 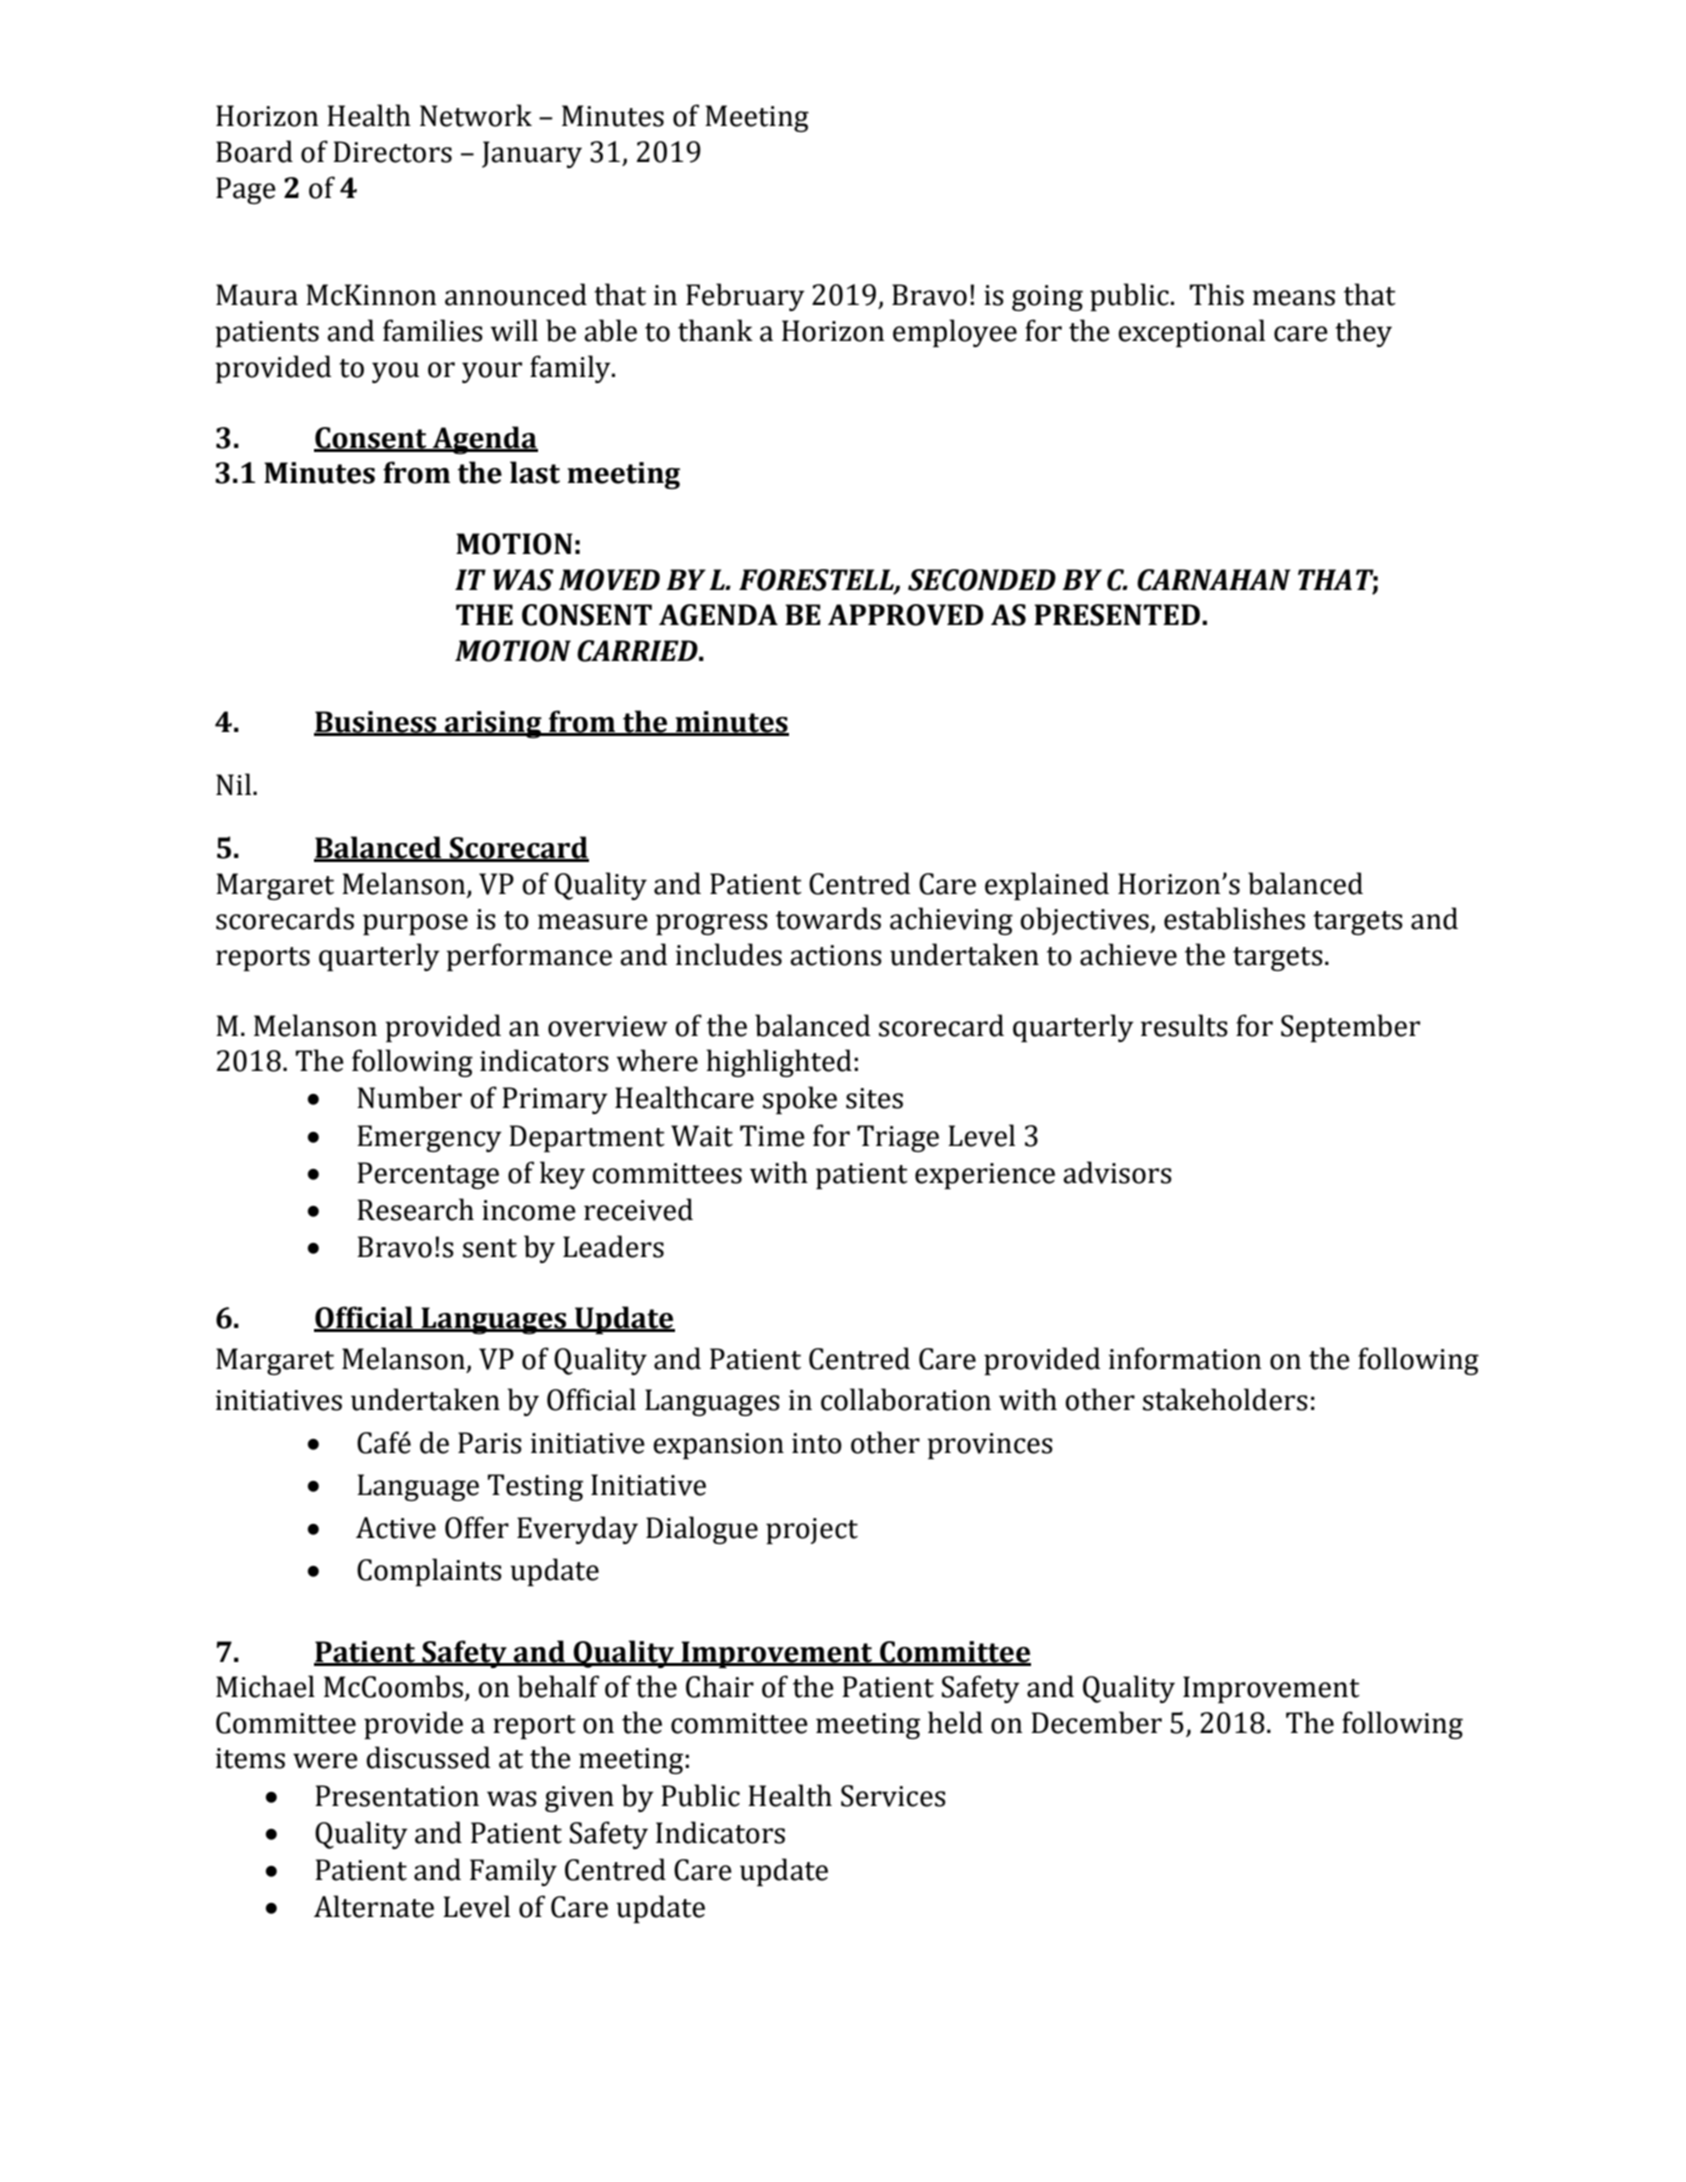 I want to click on Alternate, so click(x=374, y=1906).
